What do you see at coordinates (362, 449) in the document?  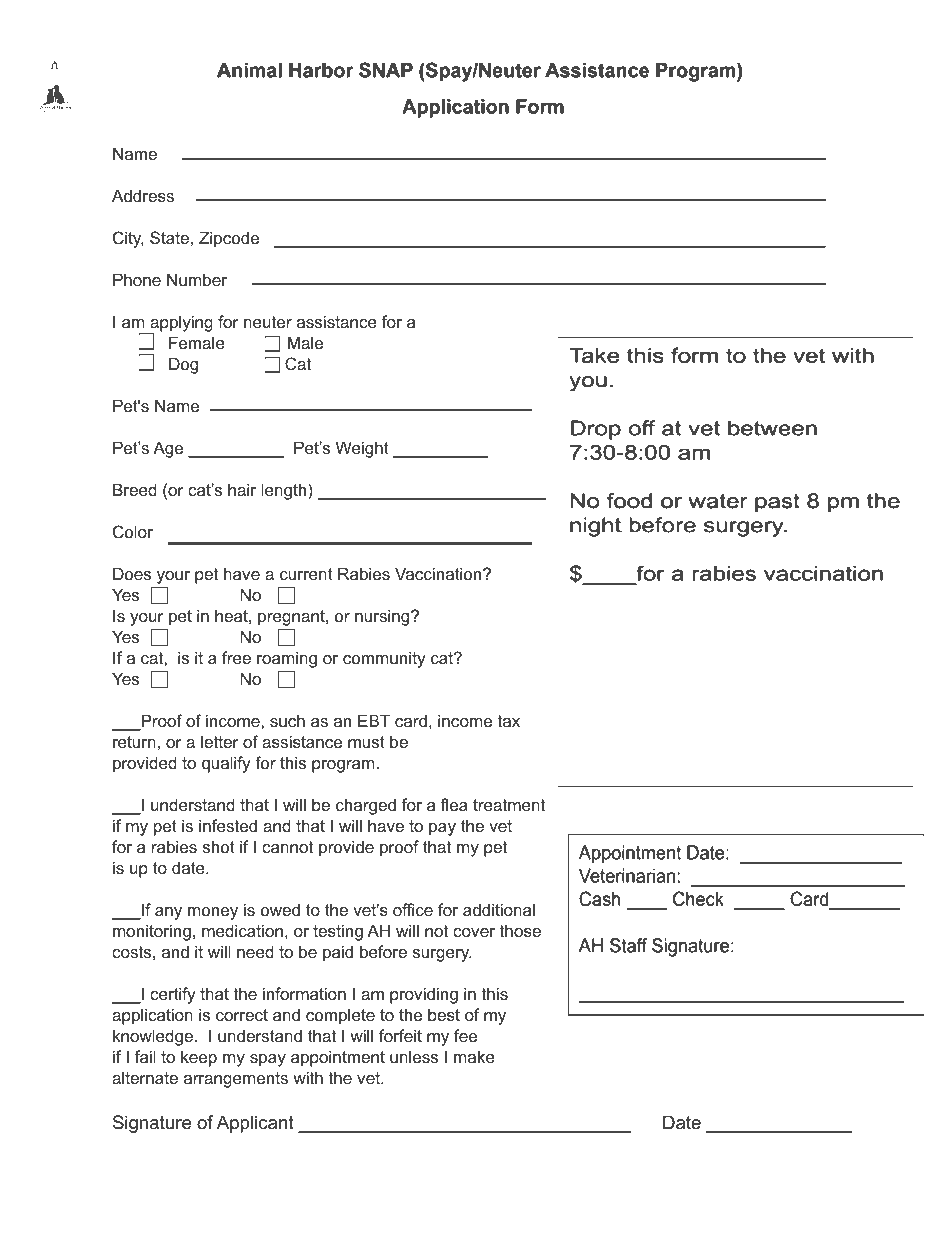 I see `Weight` at bounding box center [362, 449].
